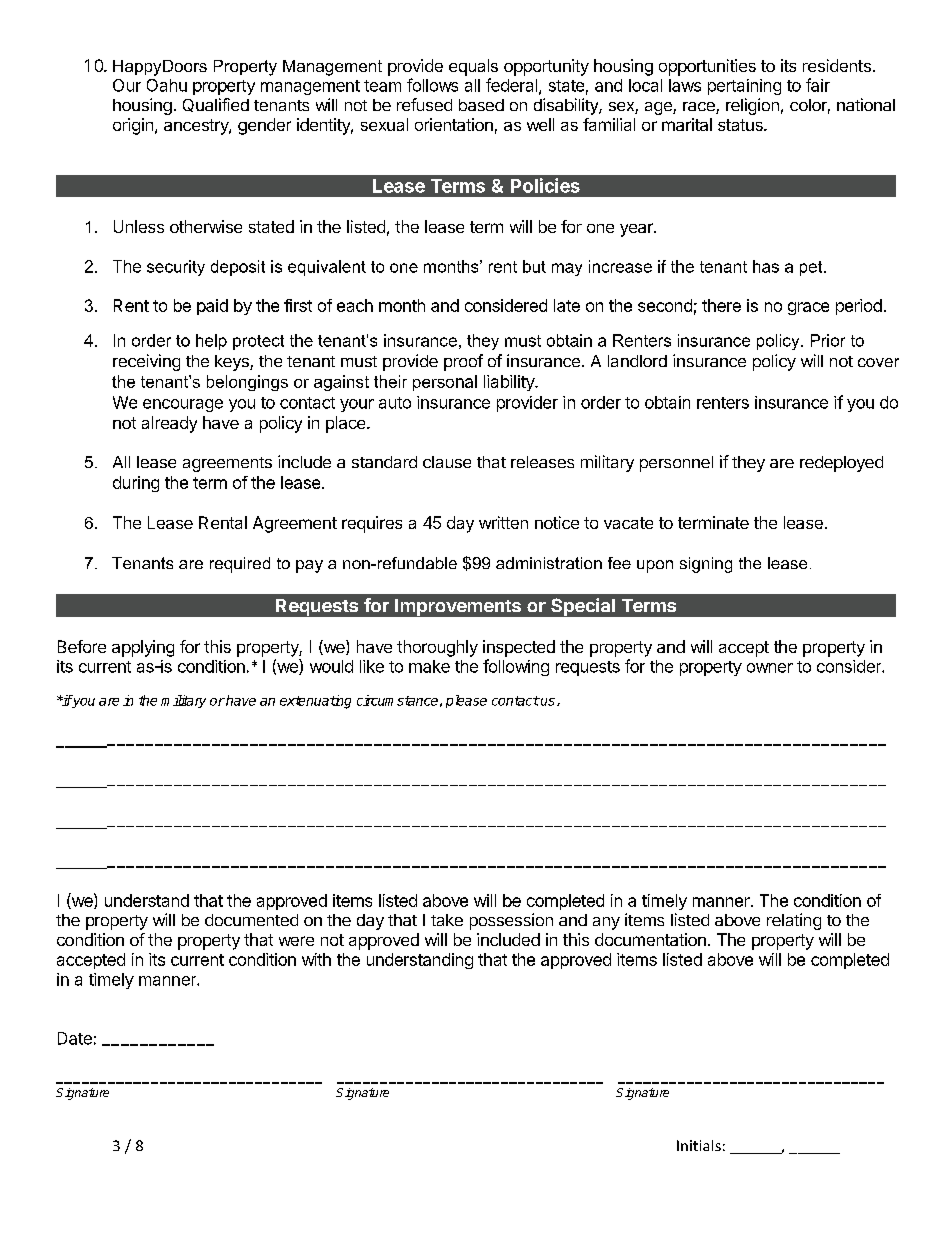 The height and width of the document is (1233, 952). I want to click on Oahu, so click(167, 85).
